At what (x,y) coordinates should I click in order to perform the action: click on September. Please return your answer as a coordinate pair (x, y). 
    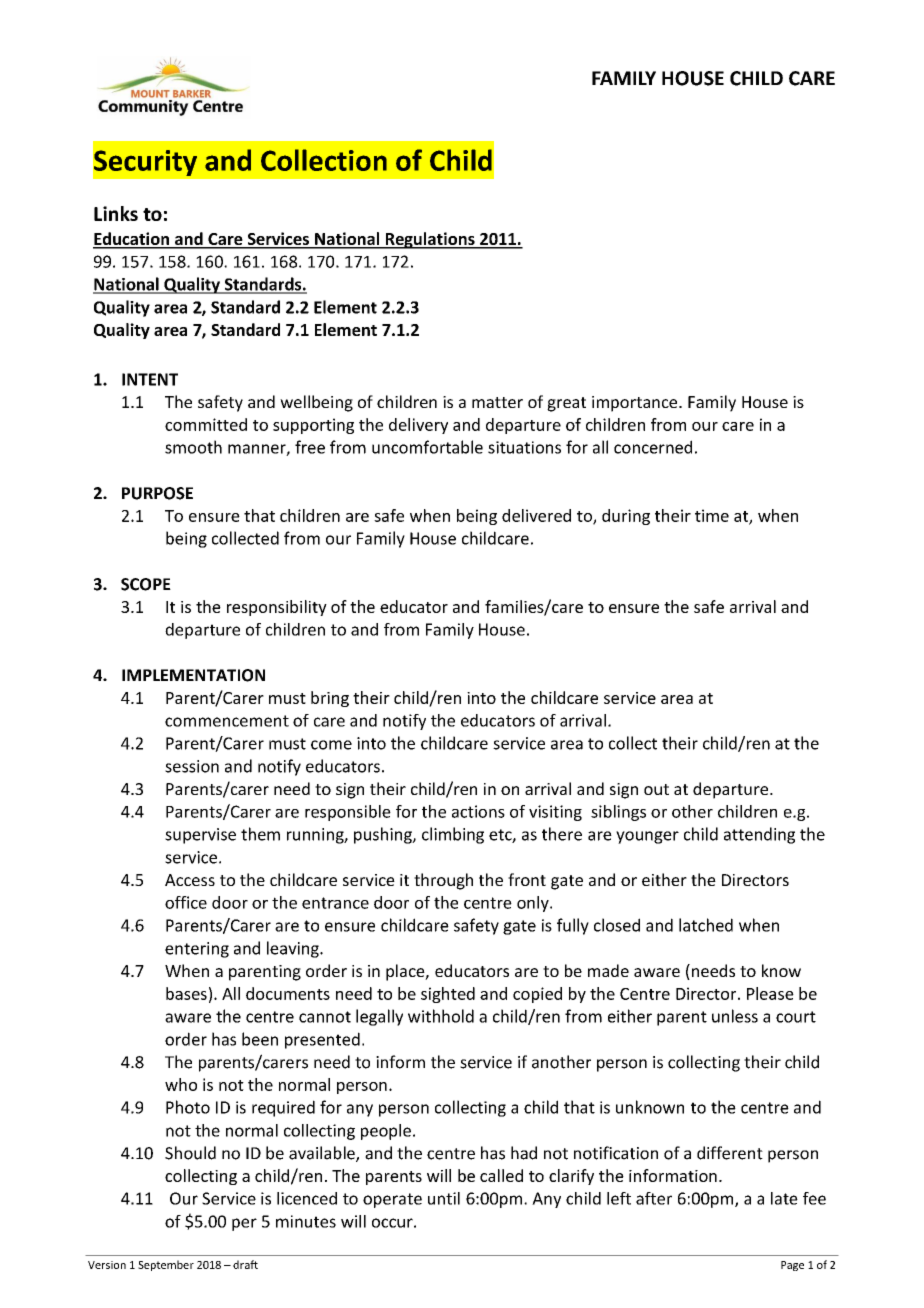
    Looking at the image, I should click on (166, 1265).
